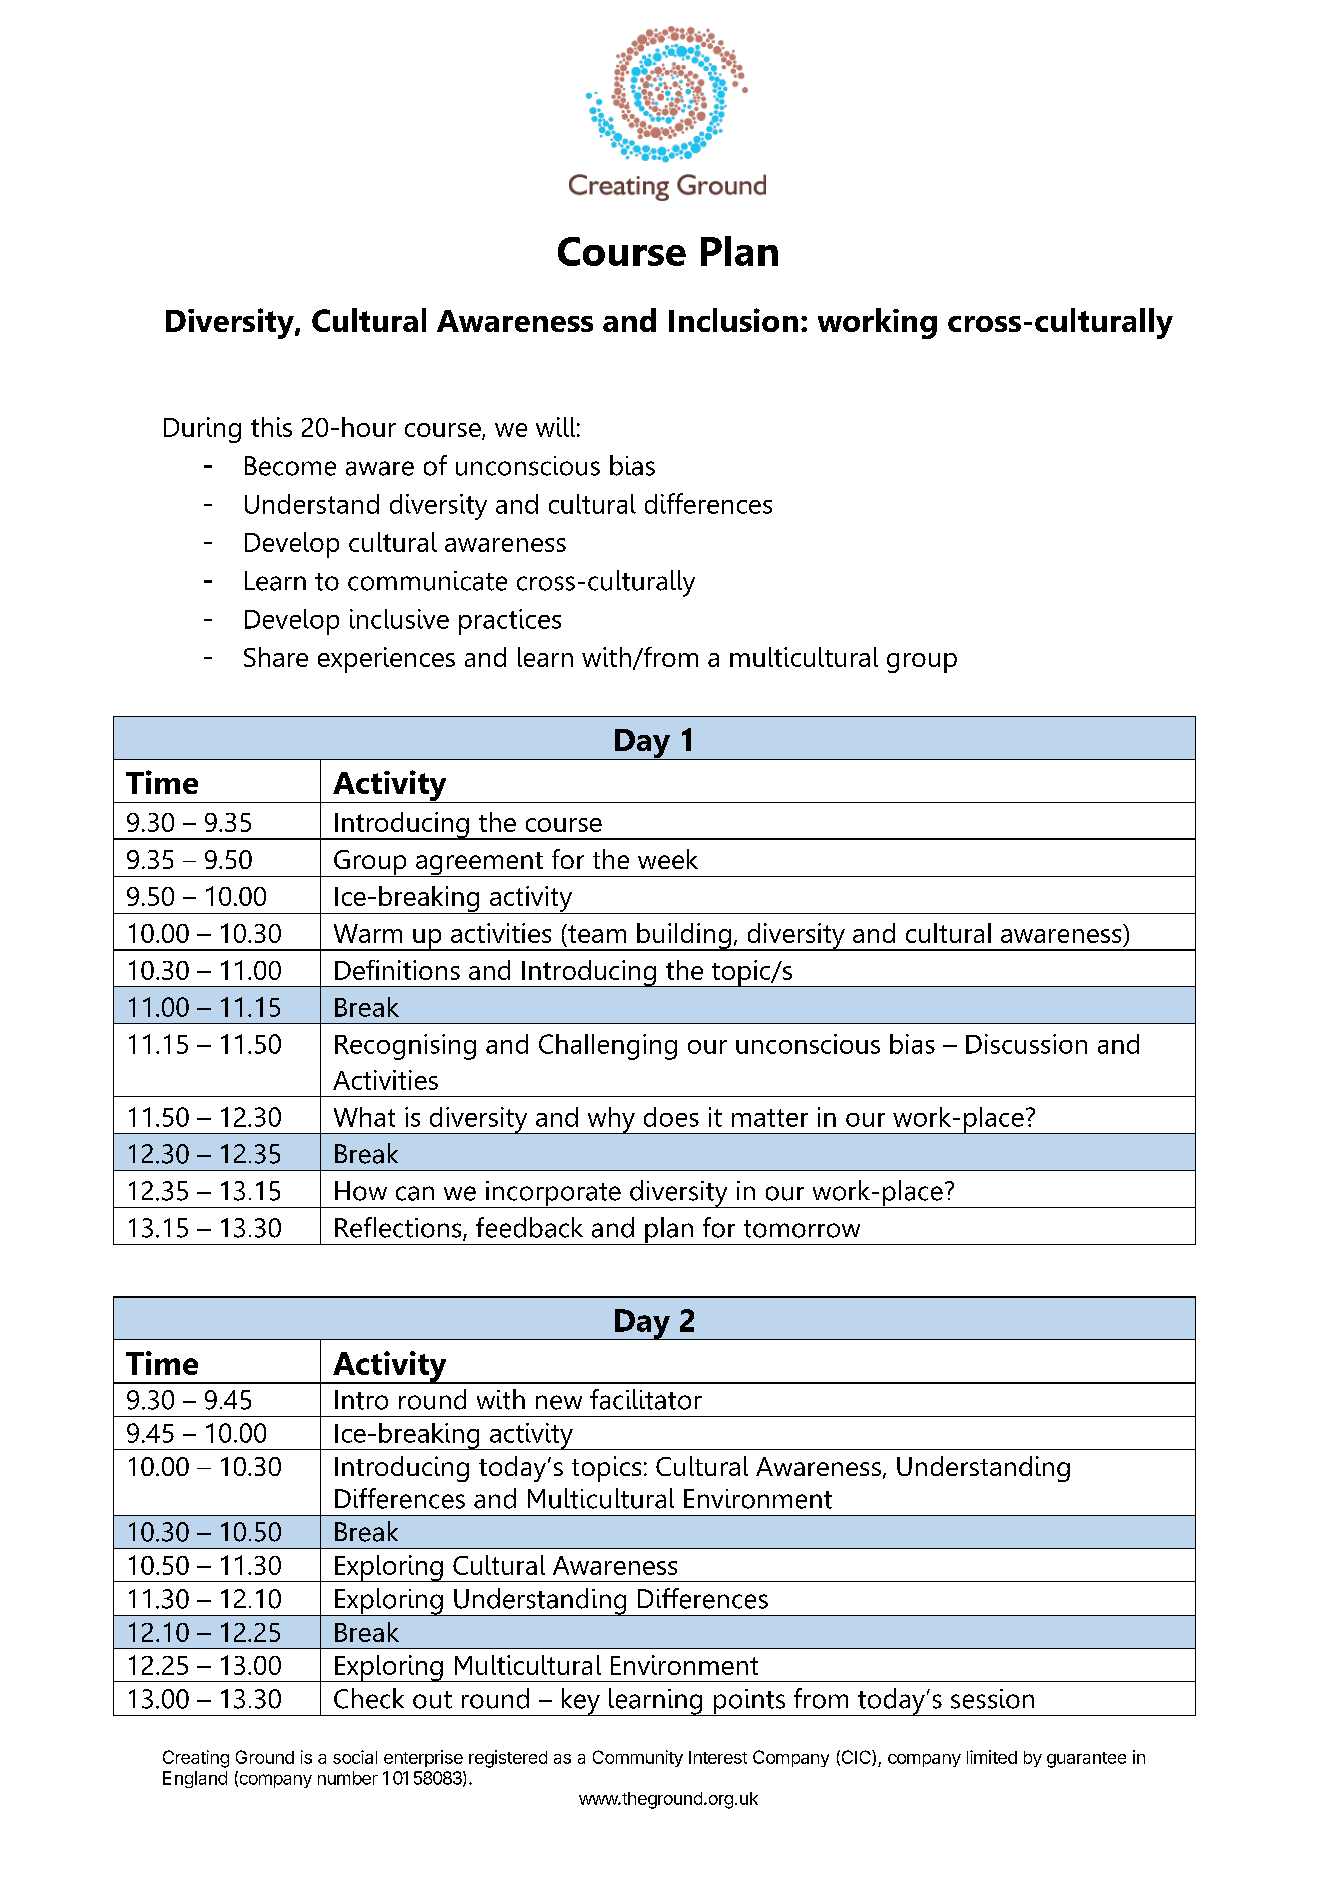  What do you see at coordinates (733, 320) in the screenshot?
I see `Inclusion` at bounding box center [733, 320].
